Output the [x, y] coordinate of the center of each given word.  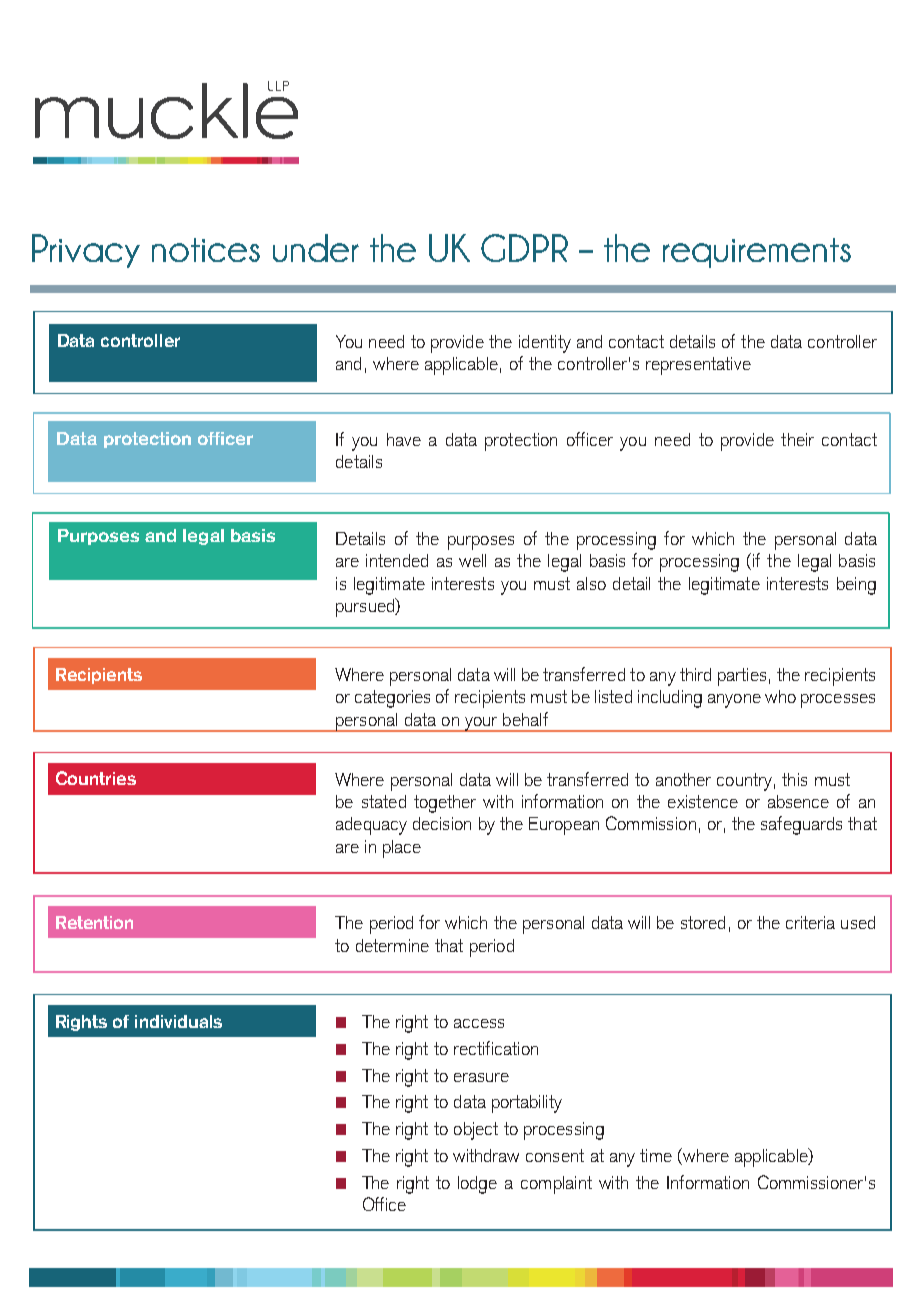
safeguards [801, 825]
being [856, 586]
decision [442, 823]
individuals [178, 1021]
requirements [757, 253]
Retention [94, 922]
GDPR [524, 248]
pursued [366, 607]
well [472, 560]
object [476, 1131]
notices [206, 250]
